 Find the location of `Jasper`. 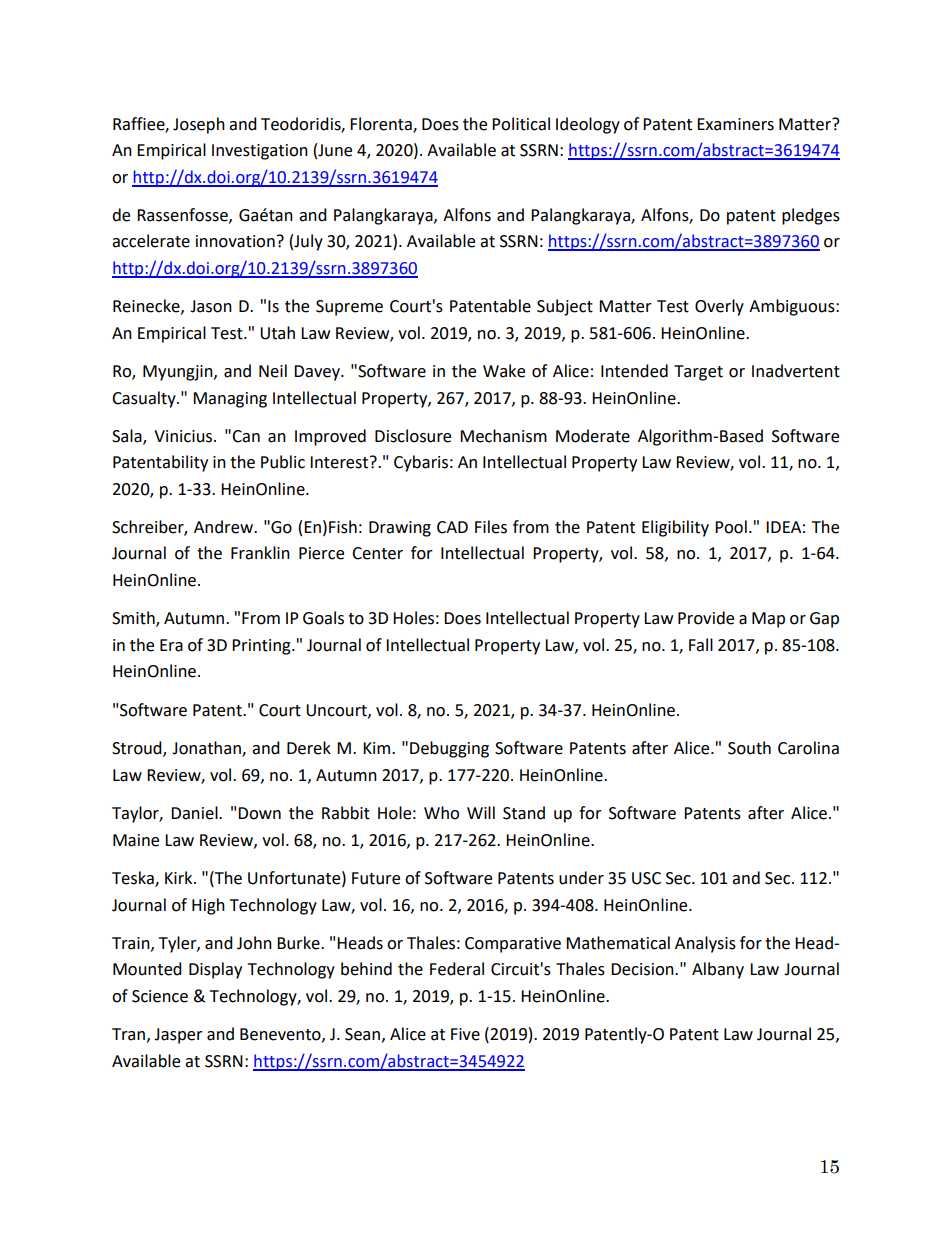

Jasper is located at coordinates (178, 1036).
